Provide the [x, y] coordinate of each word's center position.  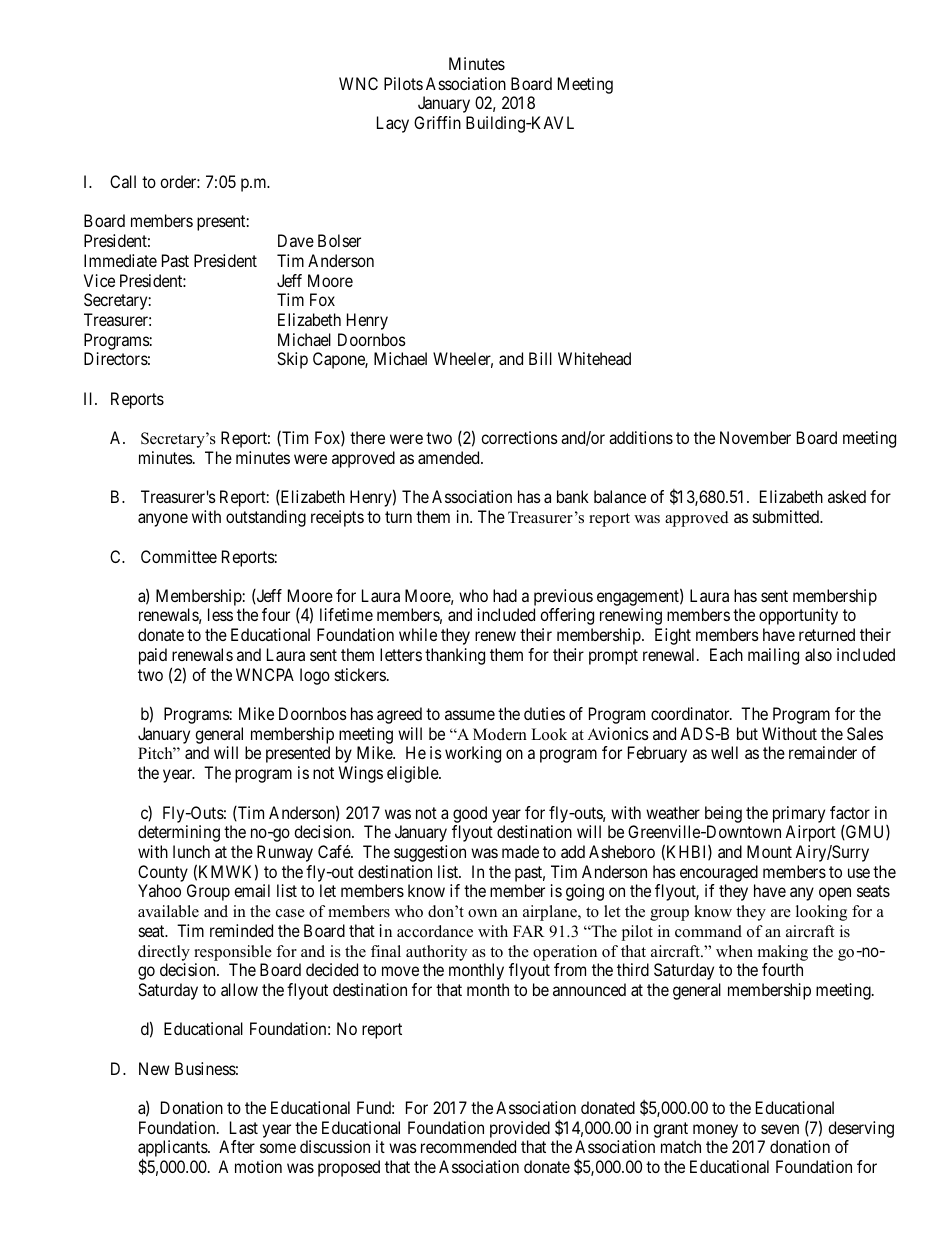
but [747, 733]
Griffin [437, 122]
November [755, 437]
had [505, 595]
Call [123, 181]
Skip [292, 360]
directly [164, 953]
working [473, 754]
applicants [173, 1150]
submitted [787, 516]
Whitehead [594, 358]
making [783, 953]
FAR [529, 931]
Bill [540, 358]
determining [179, 833]
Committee [179, 556]
